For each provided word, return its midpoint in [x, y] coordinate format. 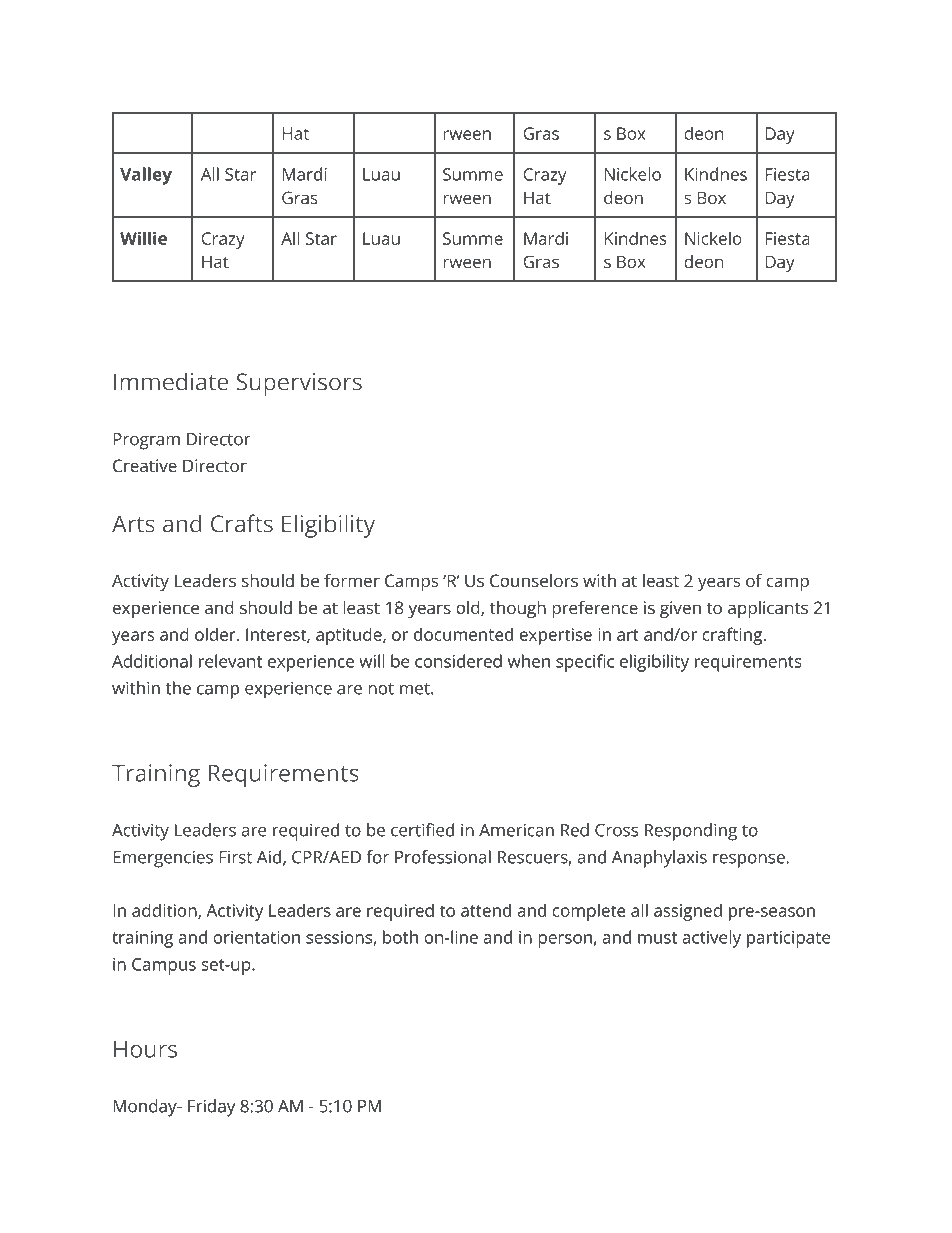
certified [422, 830]
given [680, 609]
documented [463, 634]
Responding [691, 832]
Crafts [242, 523]
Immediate [171, 381]
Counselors [534, 580]
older [216, 634]
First [235, 857]
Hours [145, 1049]
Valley [146, 176]
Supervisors [299, 384]
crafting [733, 636]
